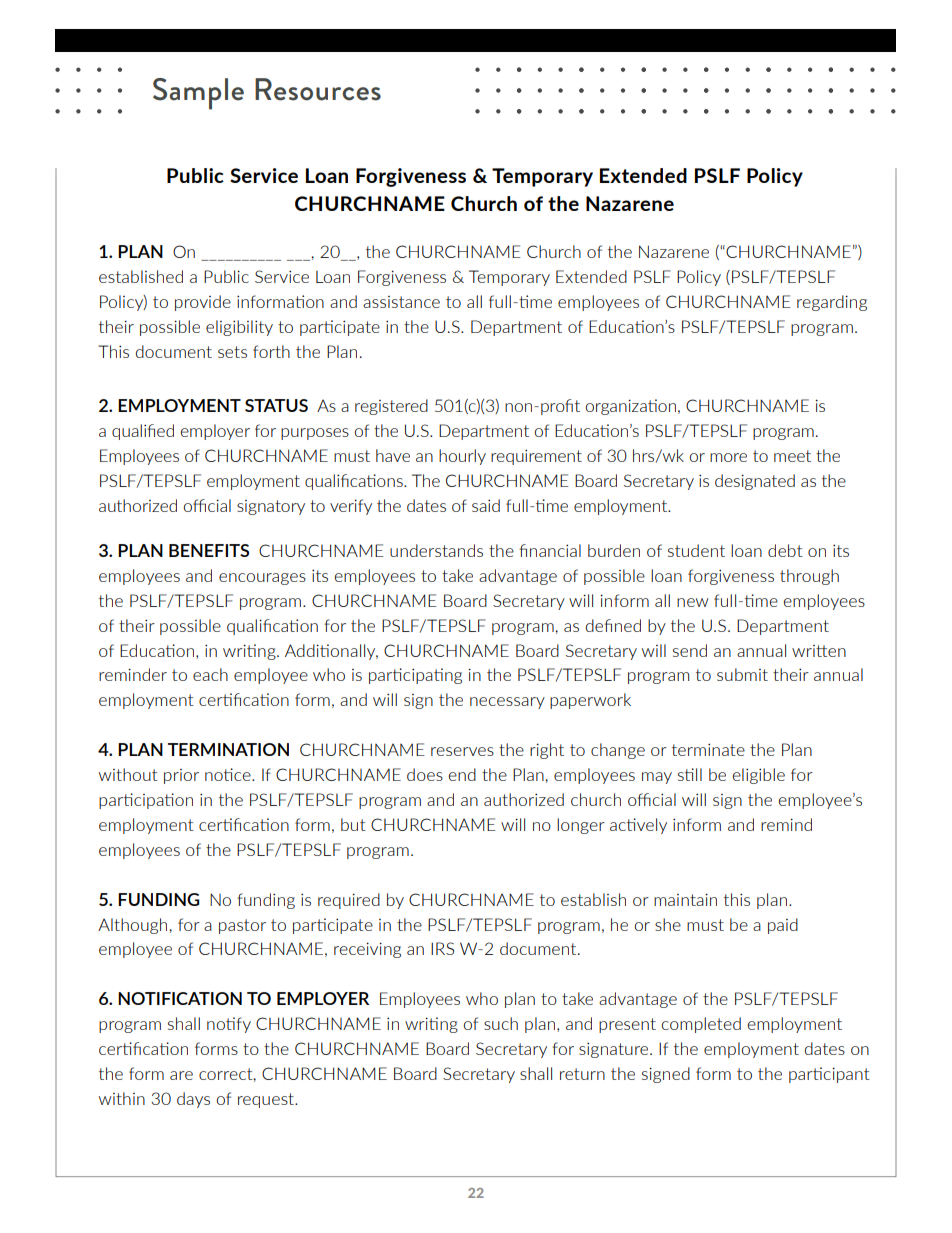  Describe the element at coordinates (832, 303) in the document. I see `regarding` at that location.
